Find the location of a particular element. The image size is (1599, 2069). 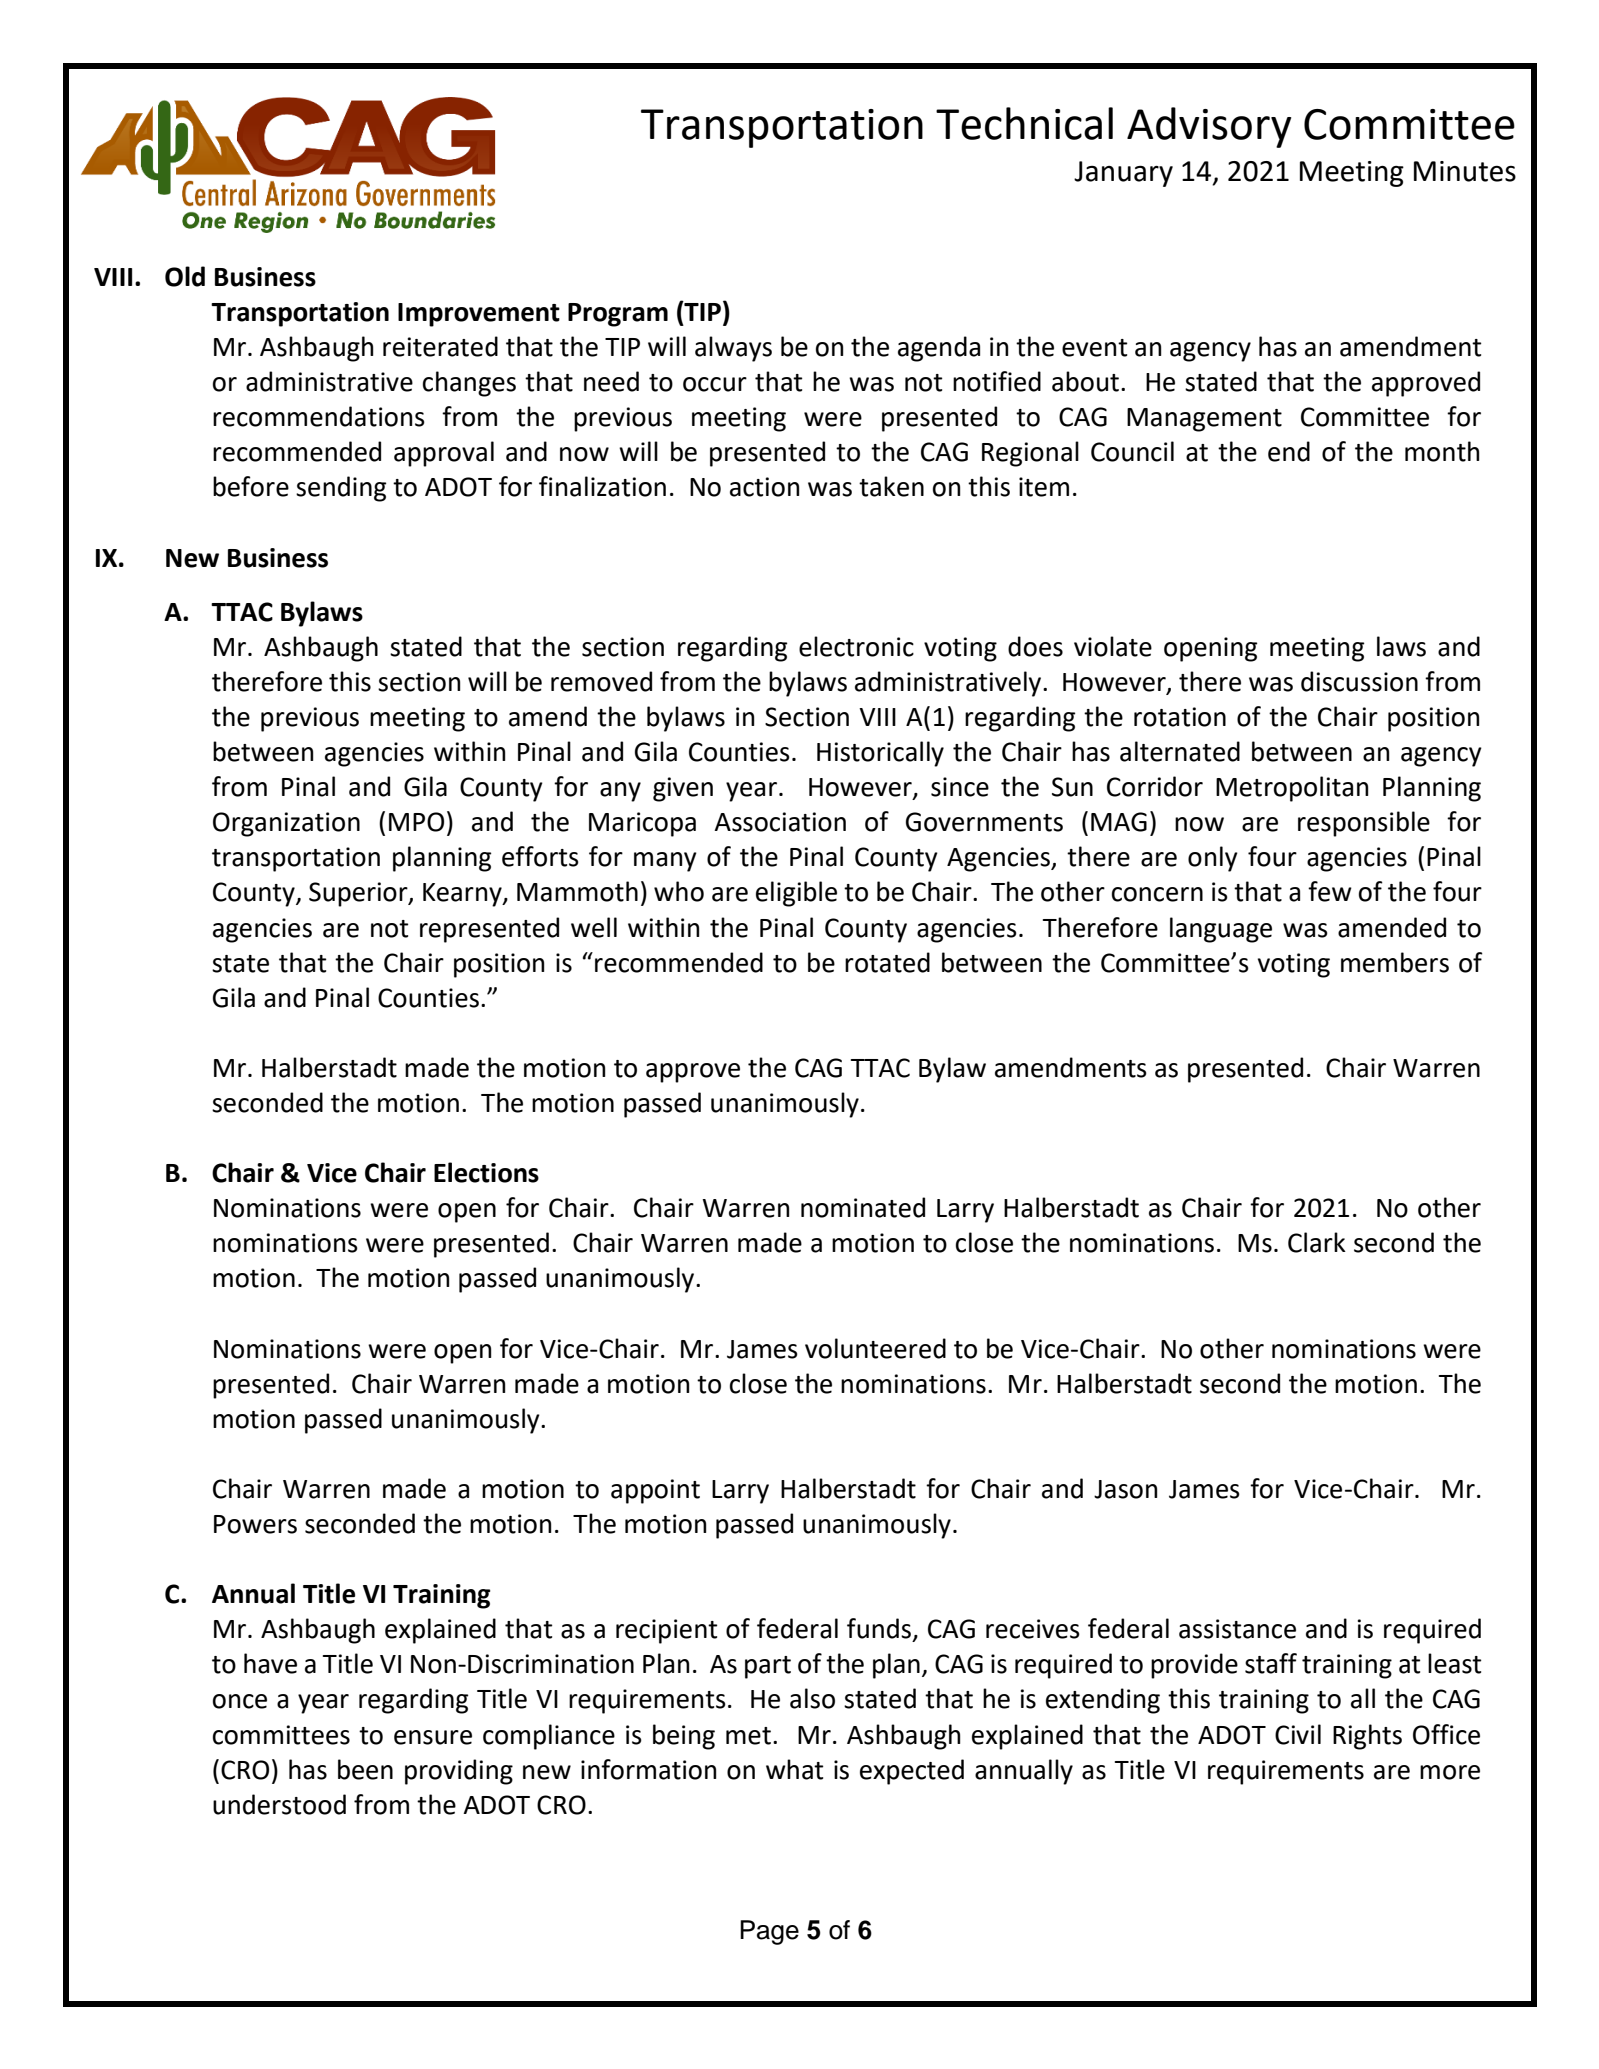

Powers is located at coordinates (255, 1524).
